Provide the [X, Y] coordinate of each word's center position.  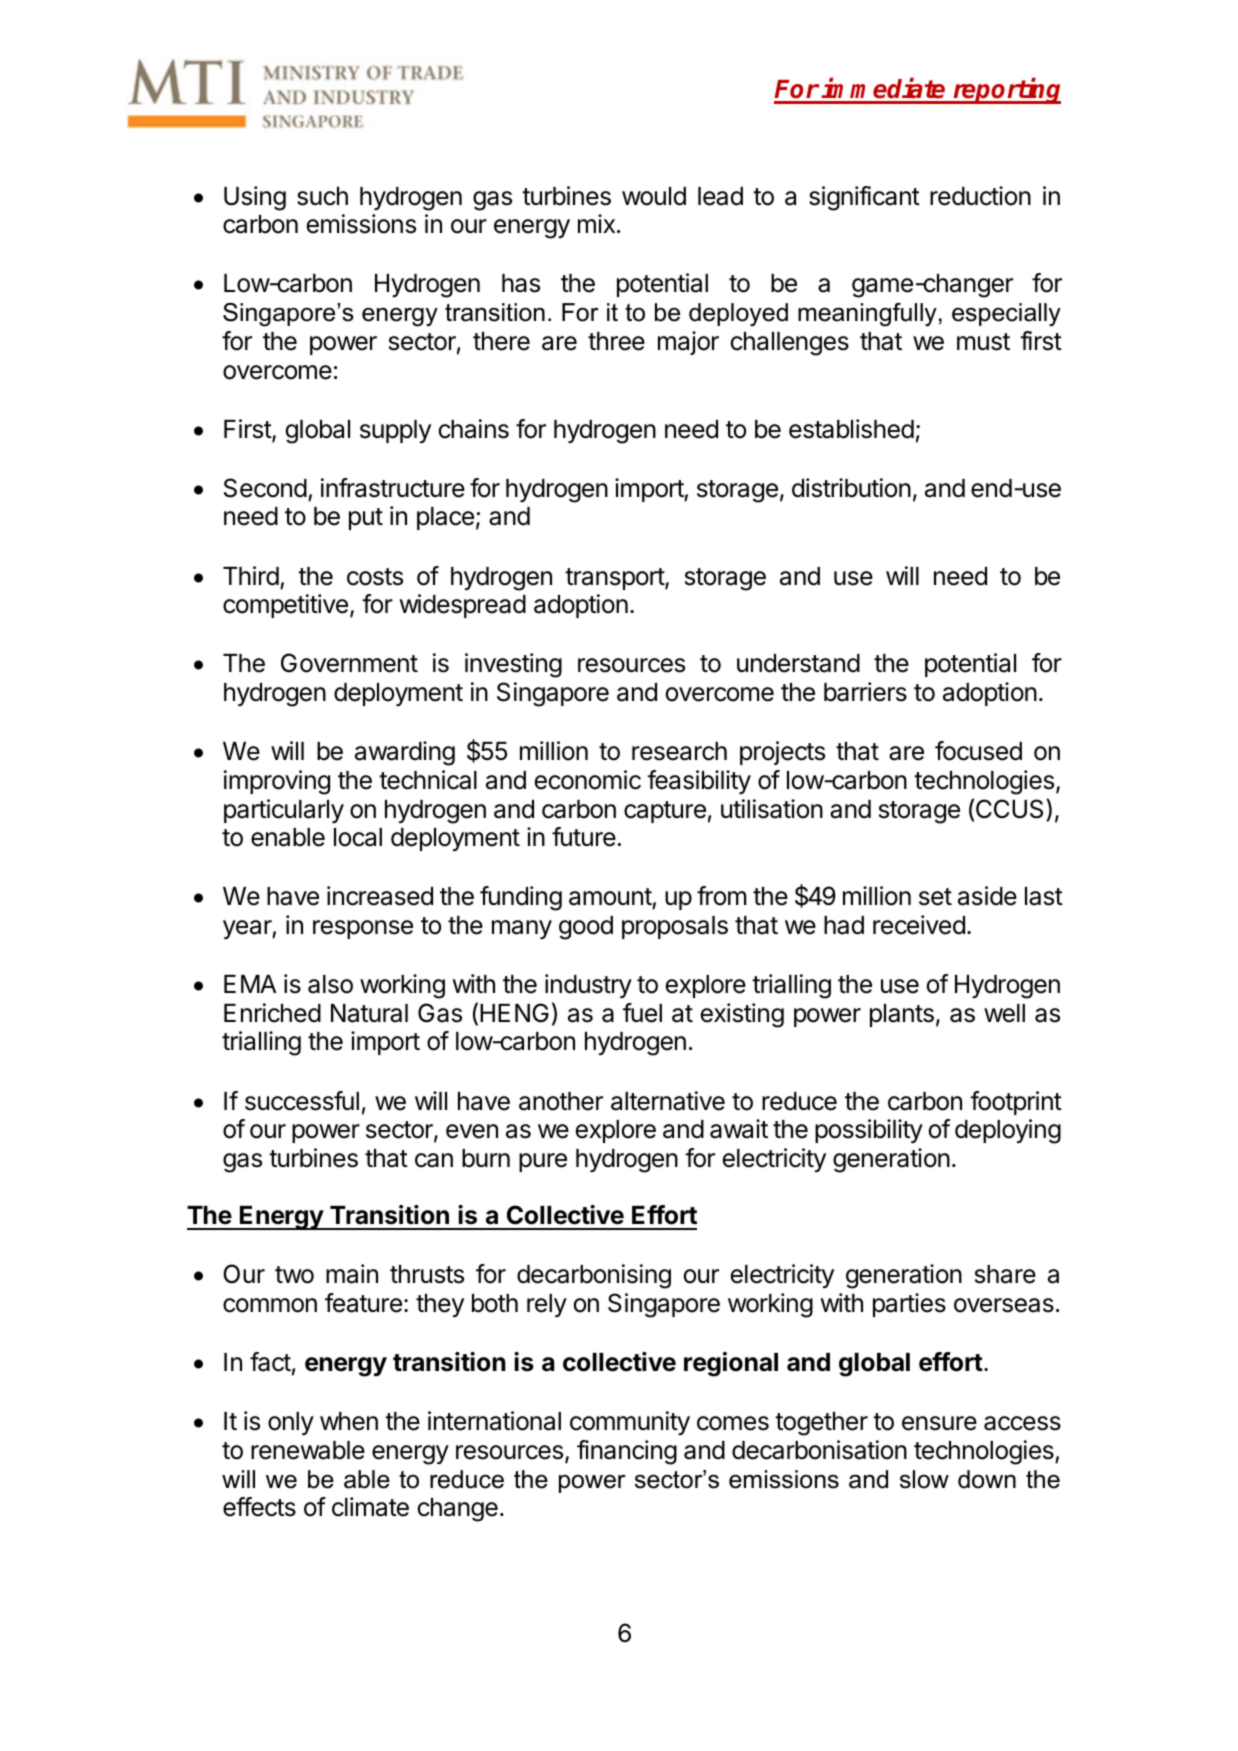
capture [665, 812]
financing [627, 1452]
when [349, 1421]
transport [615, 579]
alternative [668, 1101]
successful [302, 1101]
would [654, 196]
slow [924, 1479]
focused [978, 751]
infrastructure [393, 488]
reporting [1006, 91]
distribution [851, 488]
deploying [1008, 1131]
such [322, 196]
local [358, 837]
